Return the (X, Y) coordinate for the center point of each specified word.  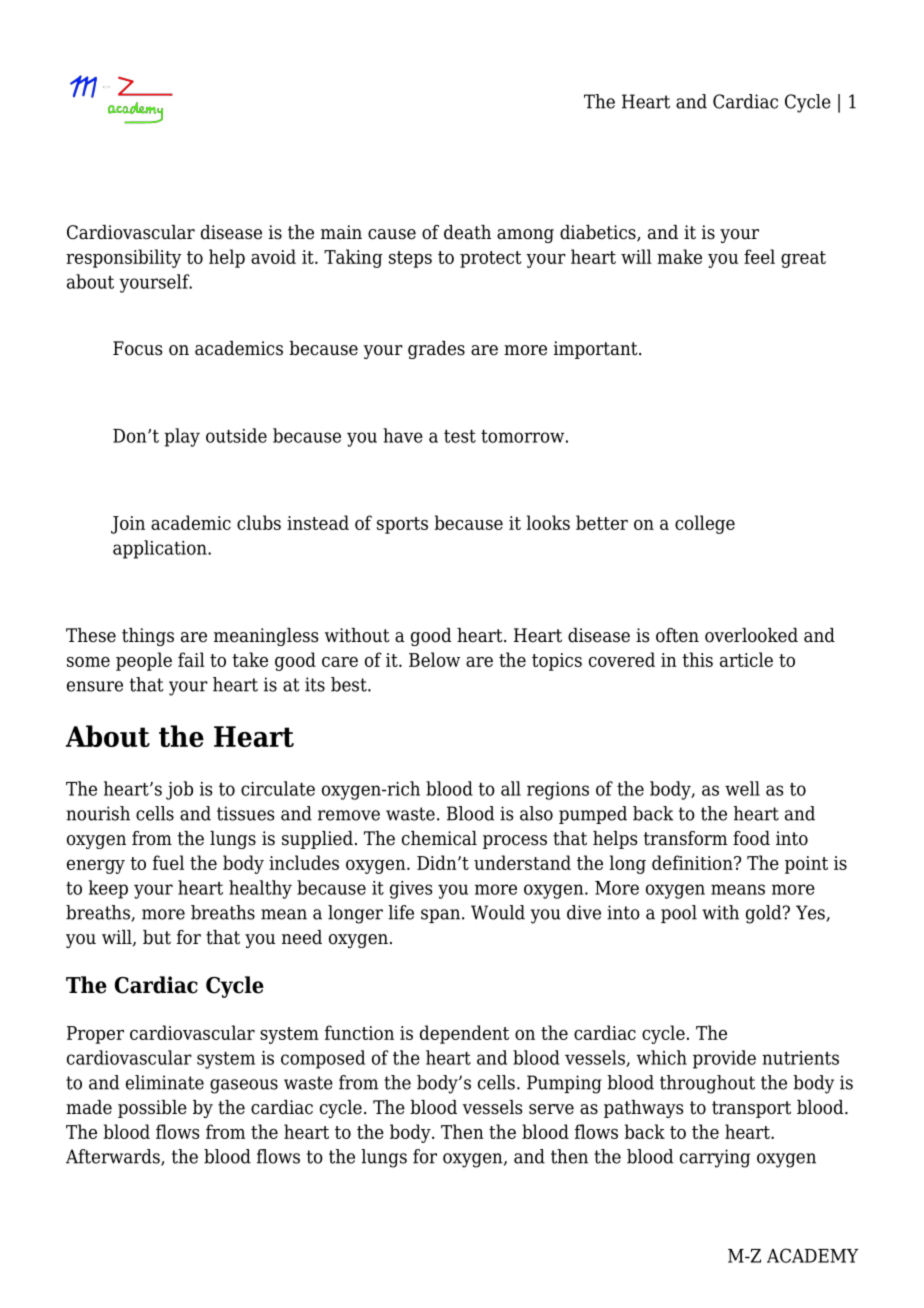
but (157, 937)
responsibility (123, 258)
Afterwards (114, 1157)
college (705, 524)
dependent (464, 1034)
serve (551, 1109)
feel (759, 256)
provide (724, 1059)
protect (490, 259)
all (511, 788)
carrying (715, 1158)
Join (128, 525)
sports (402, 525)
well (742, 788)
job (179, 790)
